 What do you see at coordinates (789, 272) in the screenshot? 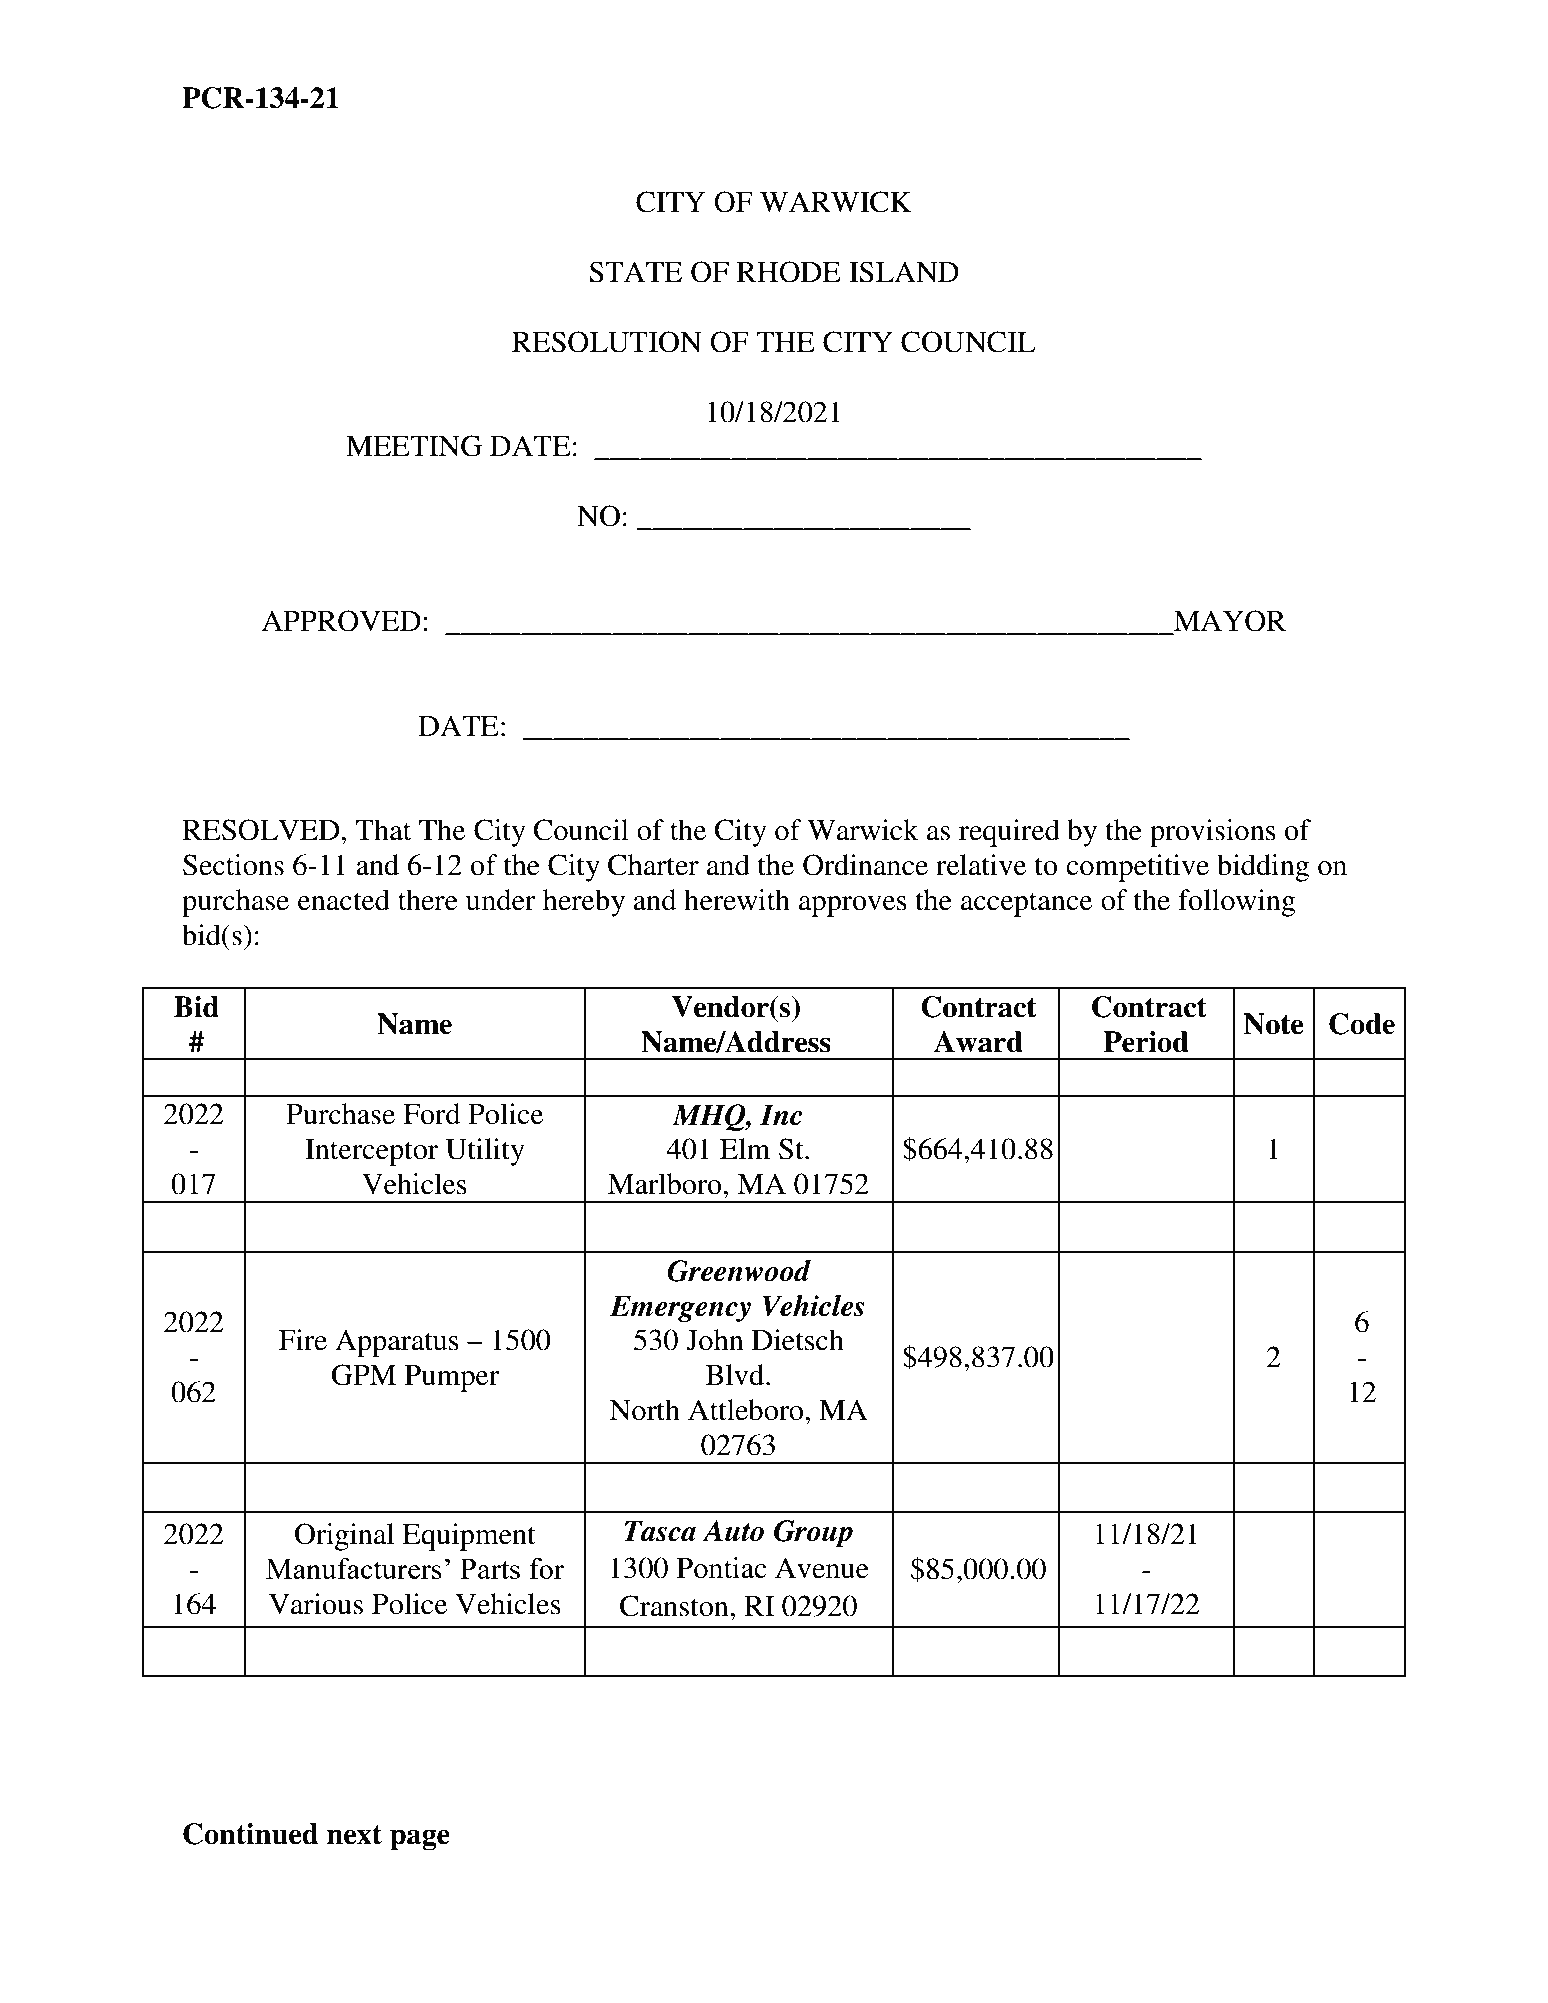
I see `RHODE` at bounding box center [789, 272].
